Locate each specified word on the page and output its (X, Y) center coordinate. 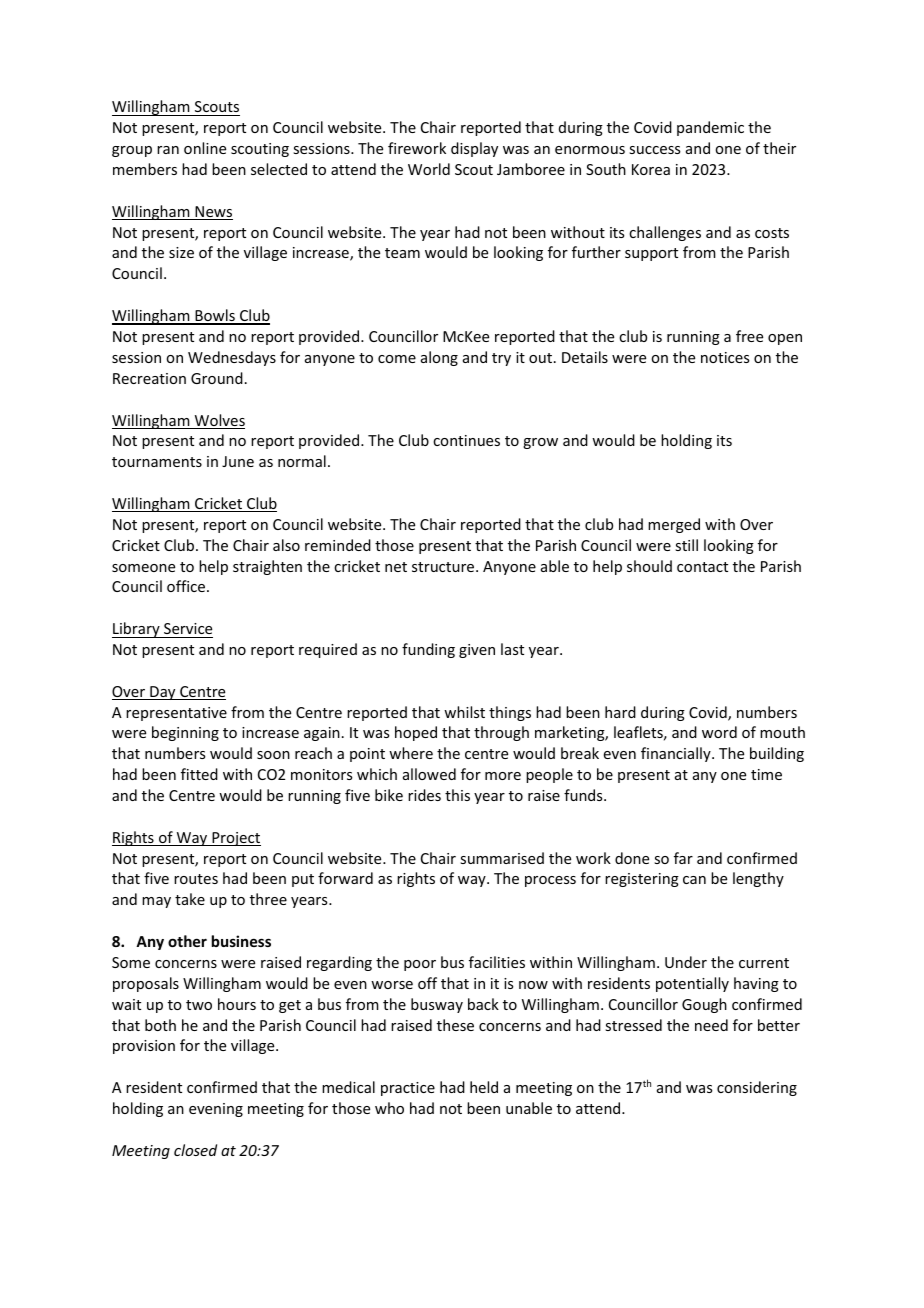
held (484, 1087)
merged (674, 525)
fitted (199, 774)
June (238, 461)
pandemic (710, 128)
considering (757, 1088)
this (457, 795)
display (474, 149)
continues (466, 440)
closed (195, 1150)
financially (677, 754)
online (205, 148)
